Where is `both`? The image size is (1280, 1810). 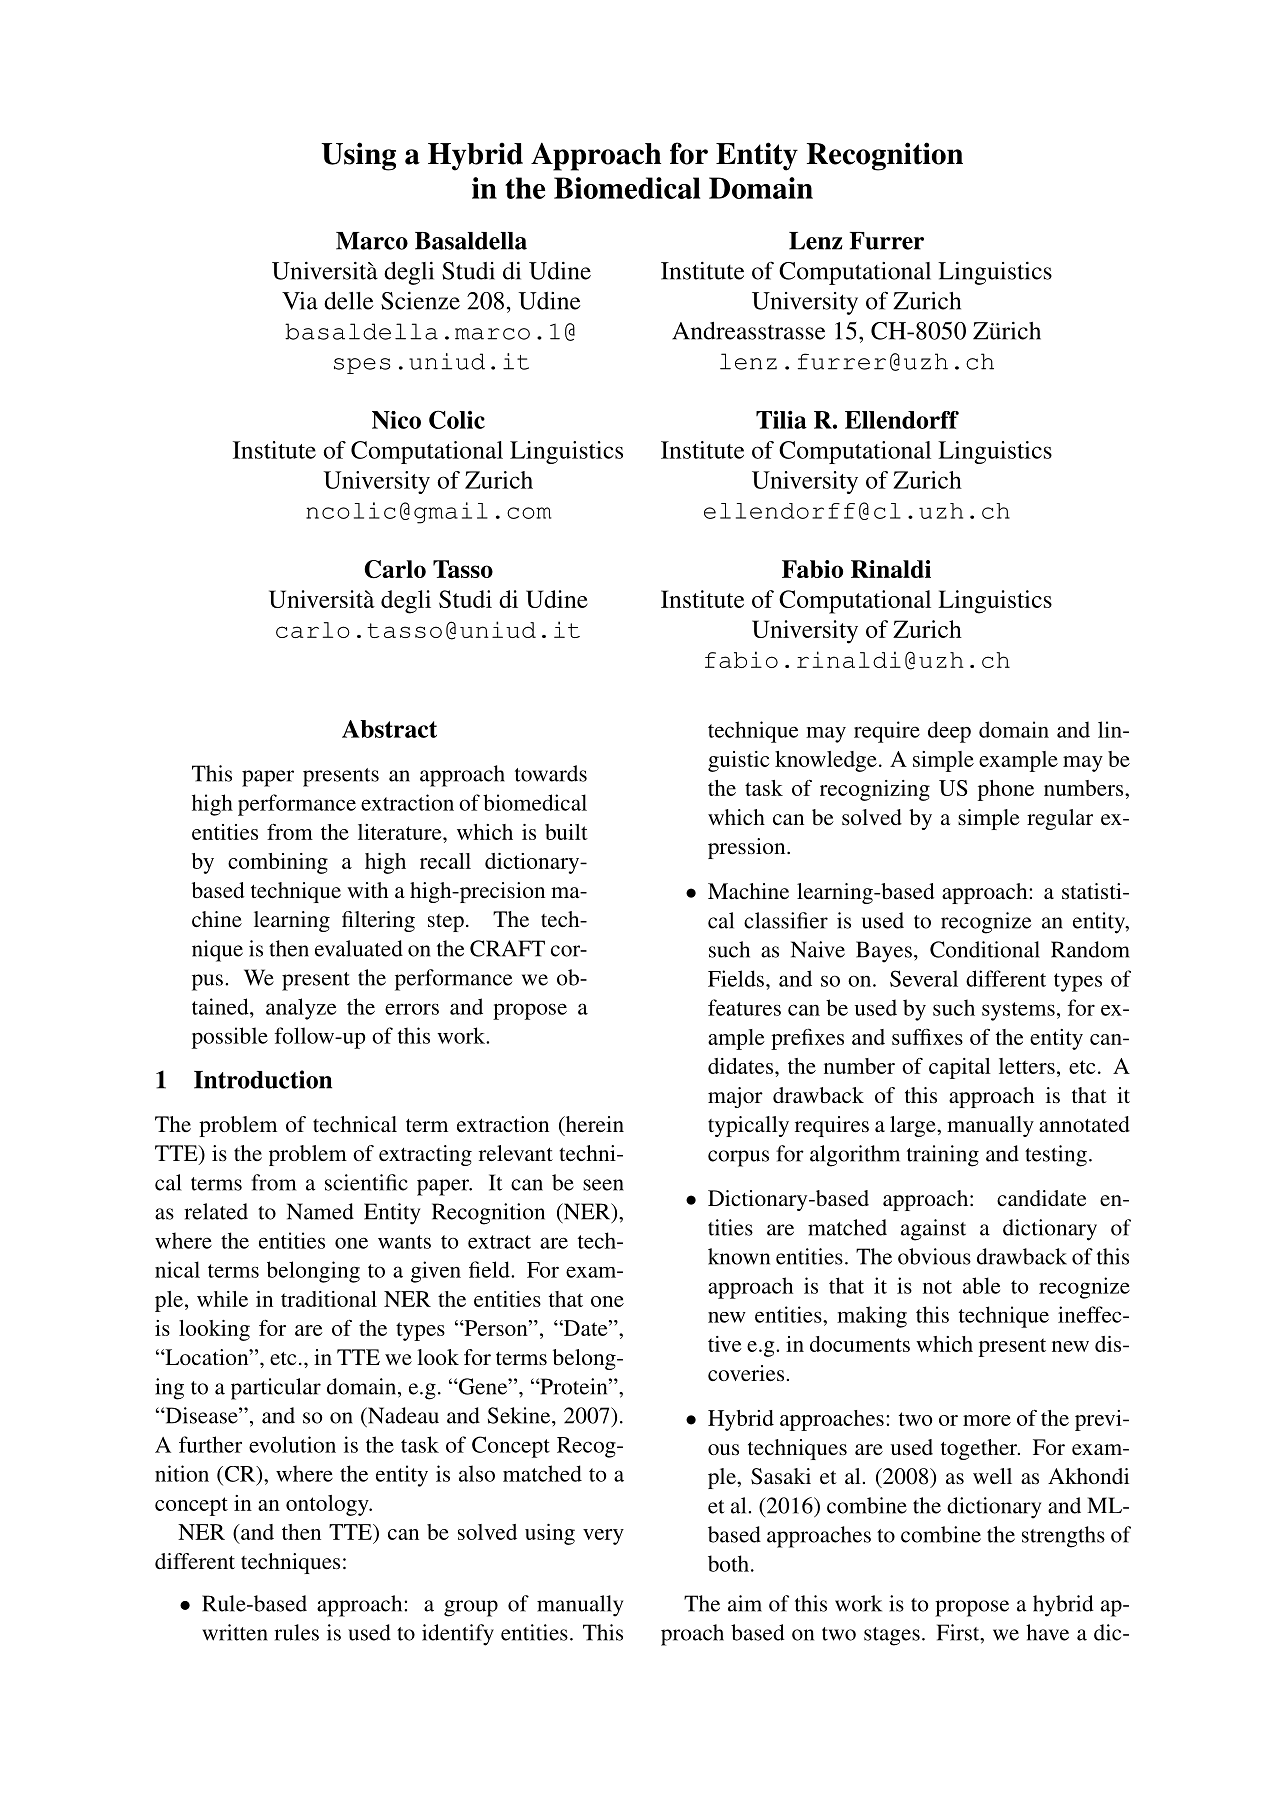 both is located at coordinates (730, 1563).
